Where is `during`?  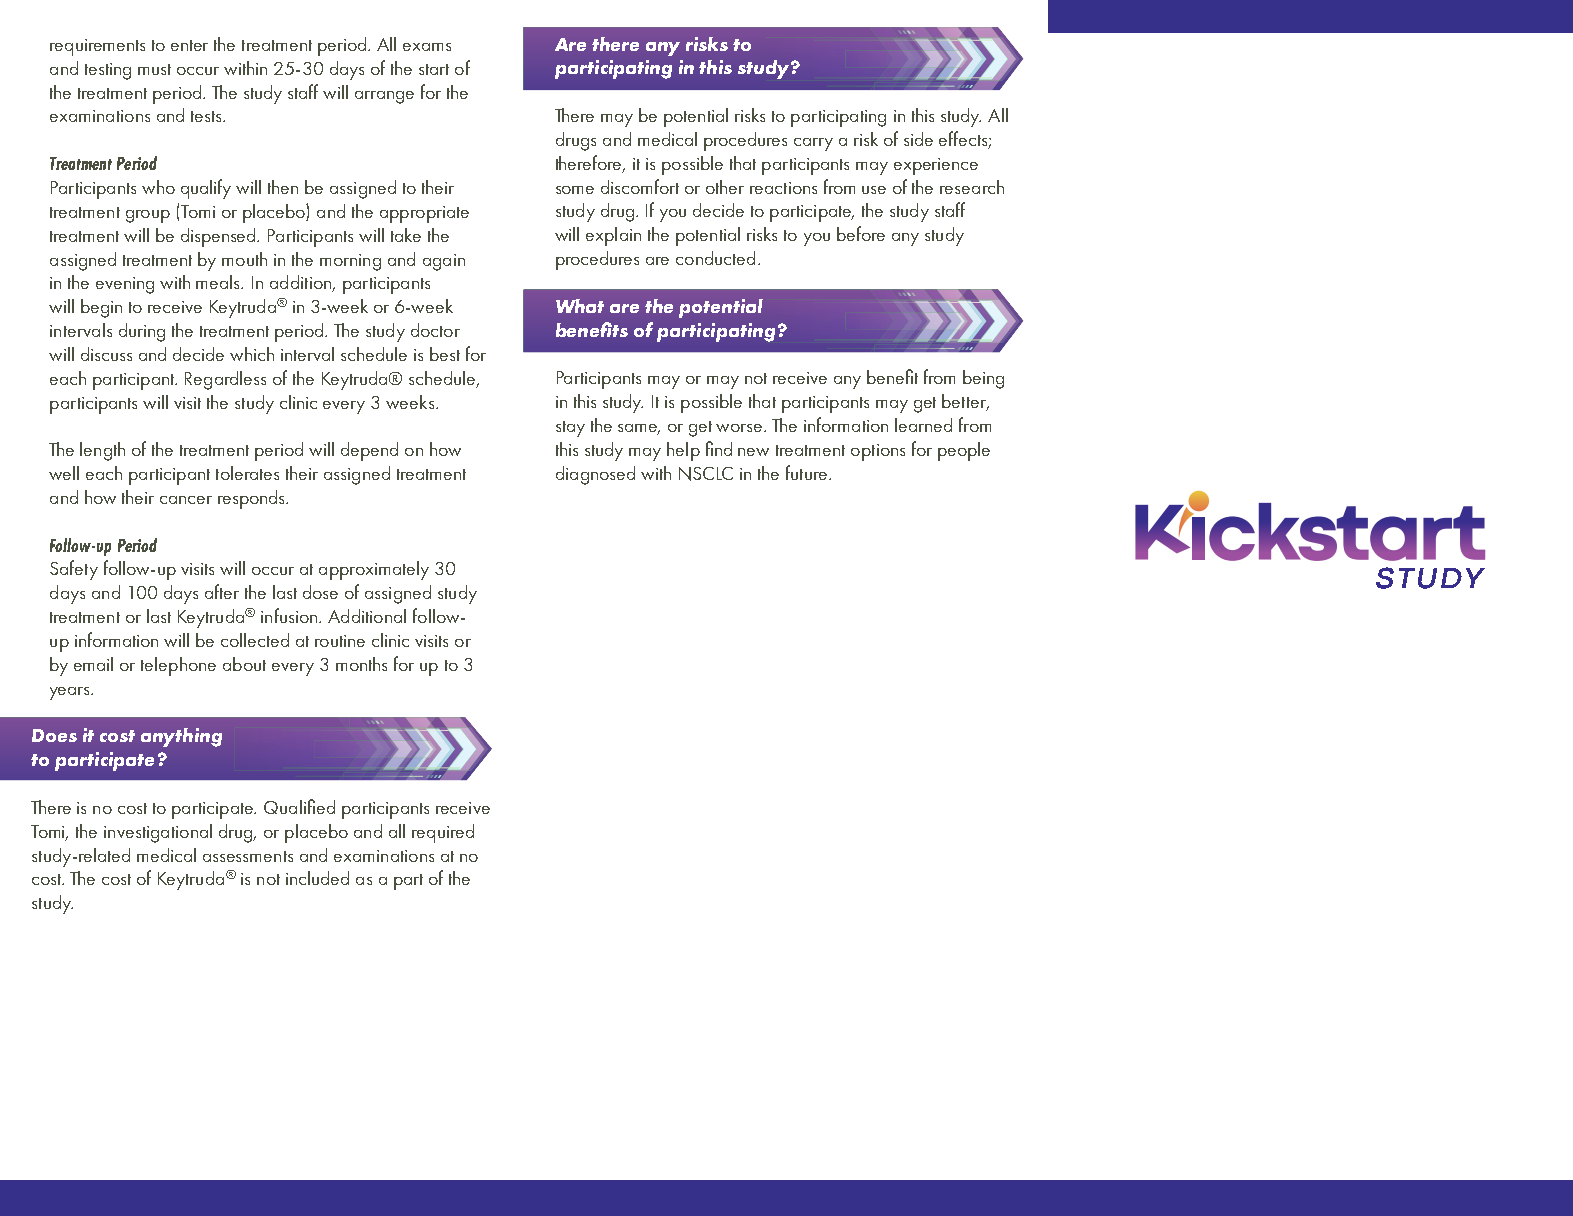 during is located at coordinates (142, 332).
